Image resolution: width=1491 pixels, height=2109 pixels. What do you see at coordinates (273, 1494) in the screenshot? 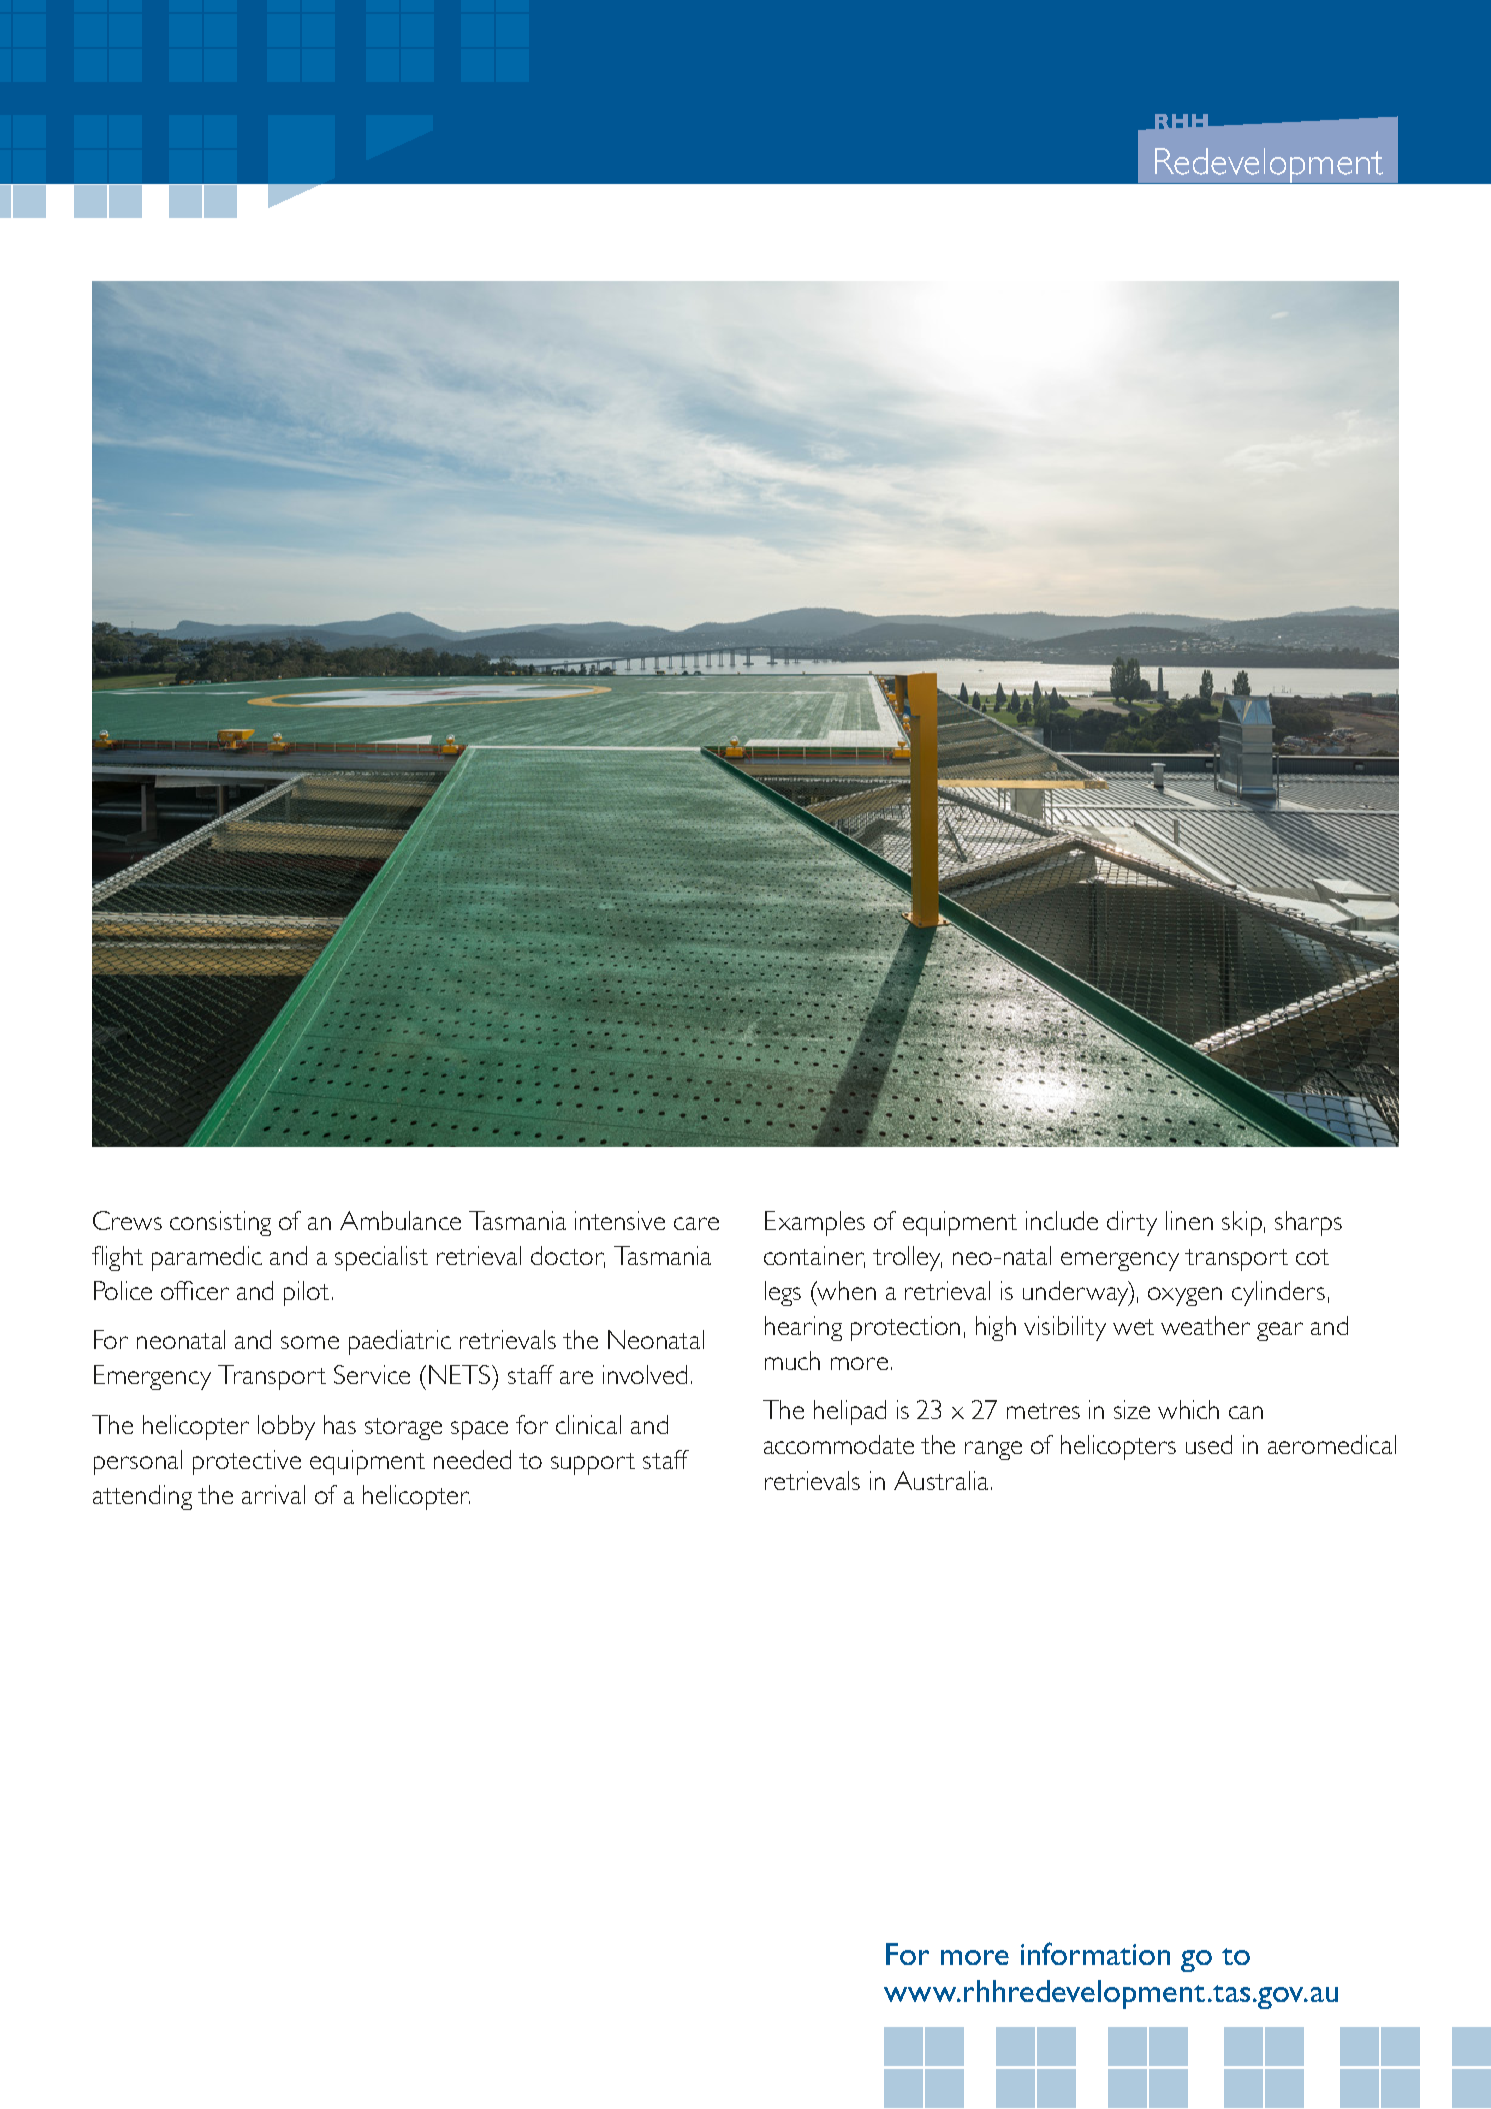
I see `arrival` at bounding box center [273, 1494].
